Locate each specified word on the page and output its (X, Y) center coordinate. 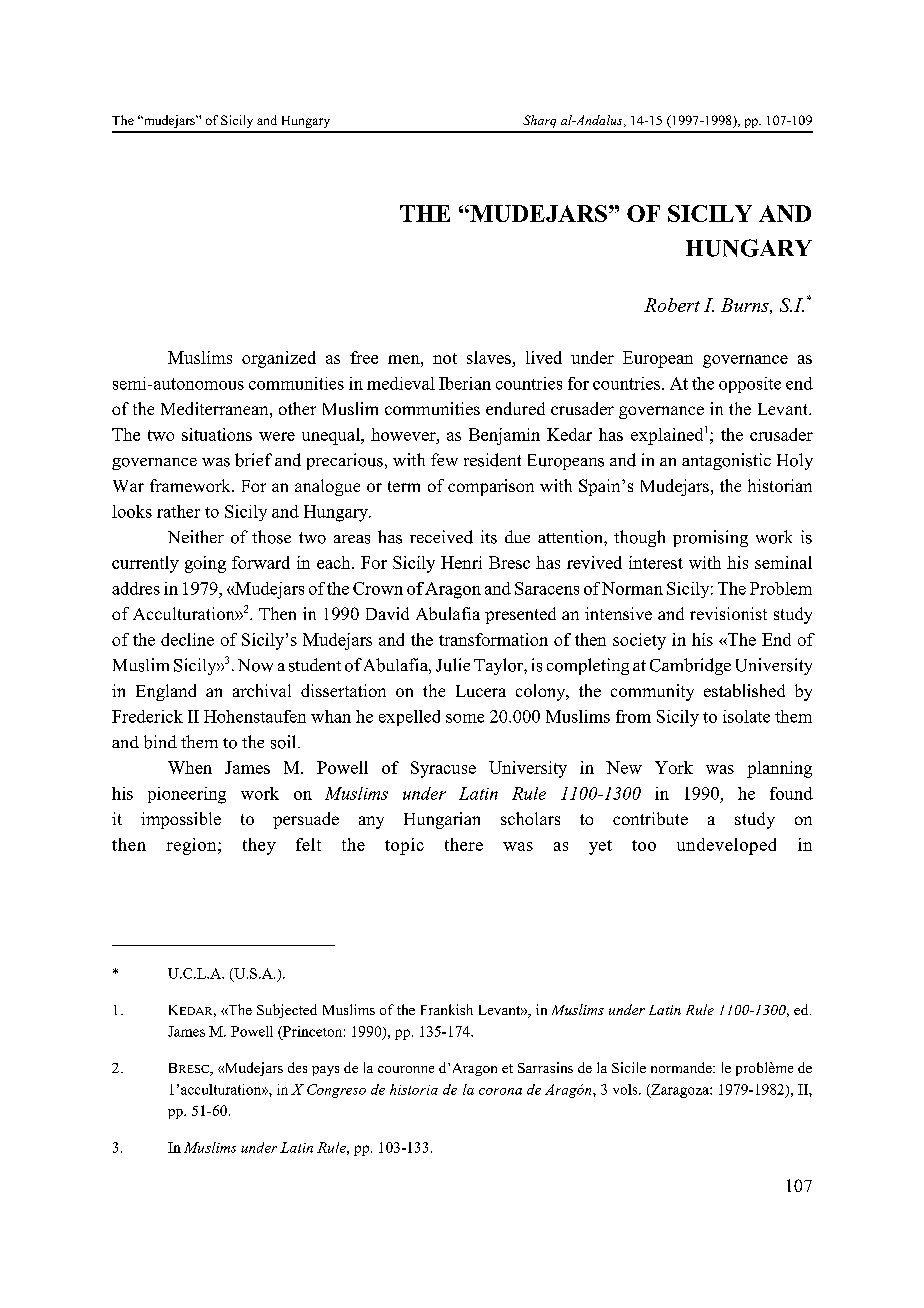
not (445, 358)
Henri (461, 562)
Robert (672, 305)
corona (500, 1091)
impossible (181, 820)
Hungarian (442, 820)
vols (626, 1089)
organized (279, 359)
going (205, 564)
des (297, 1067)
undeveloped (726, 846)
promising (710, 538)
